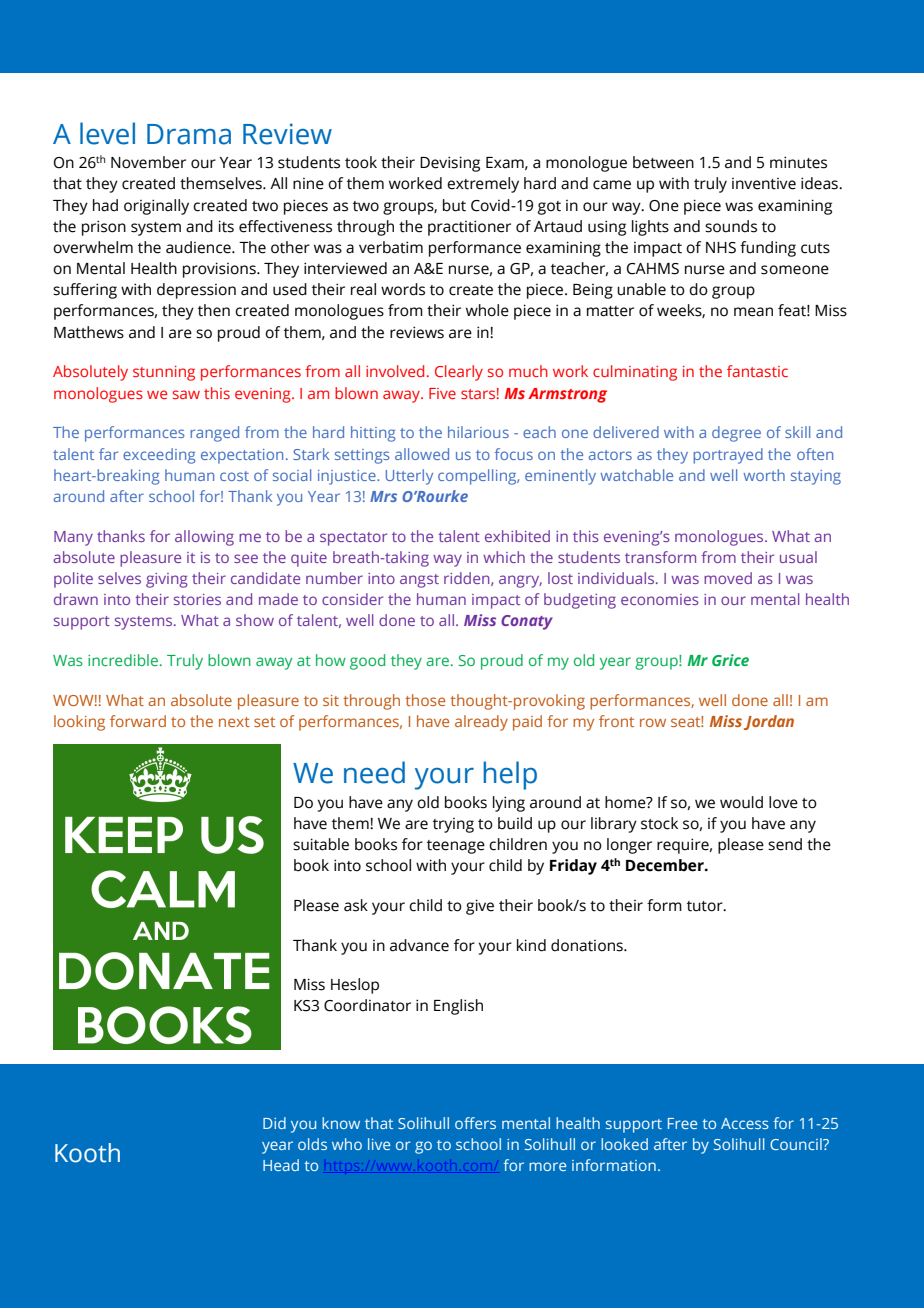 The width and height of the screenshot is (924, 1308). I want to click on November, so click(148, 162).
